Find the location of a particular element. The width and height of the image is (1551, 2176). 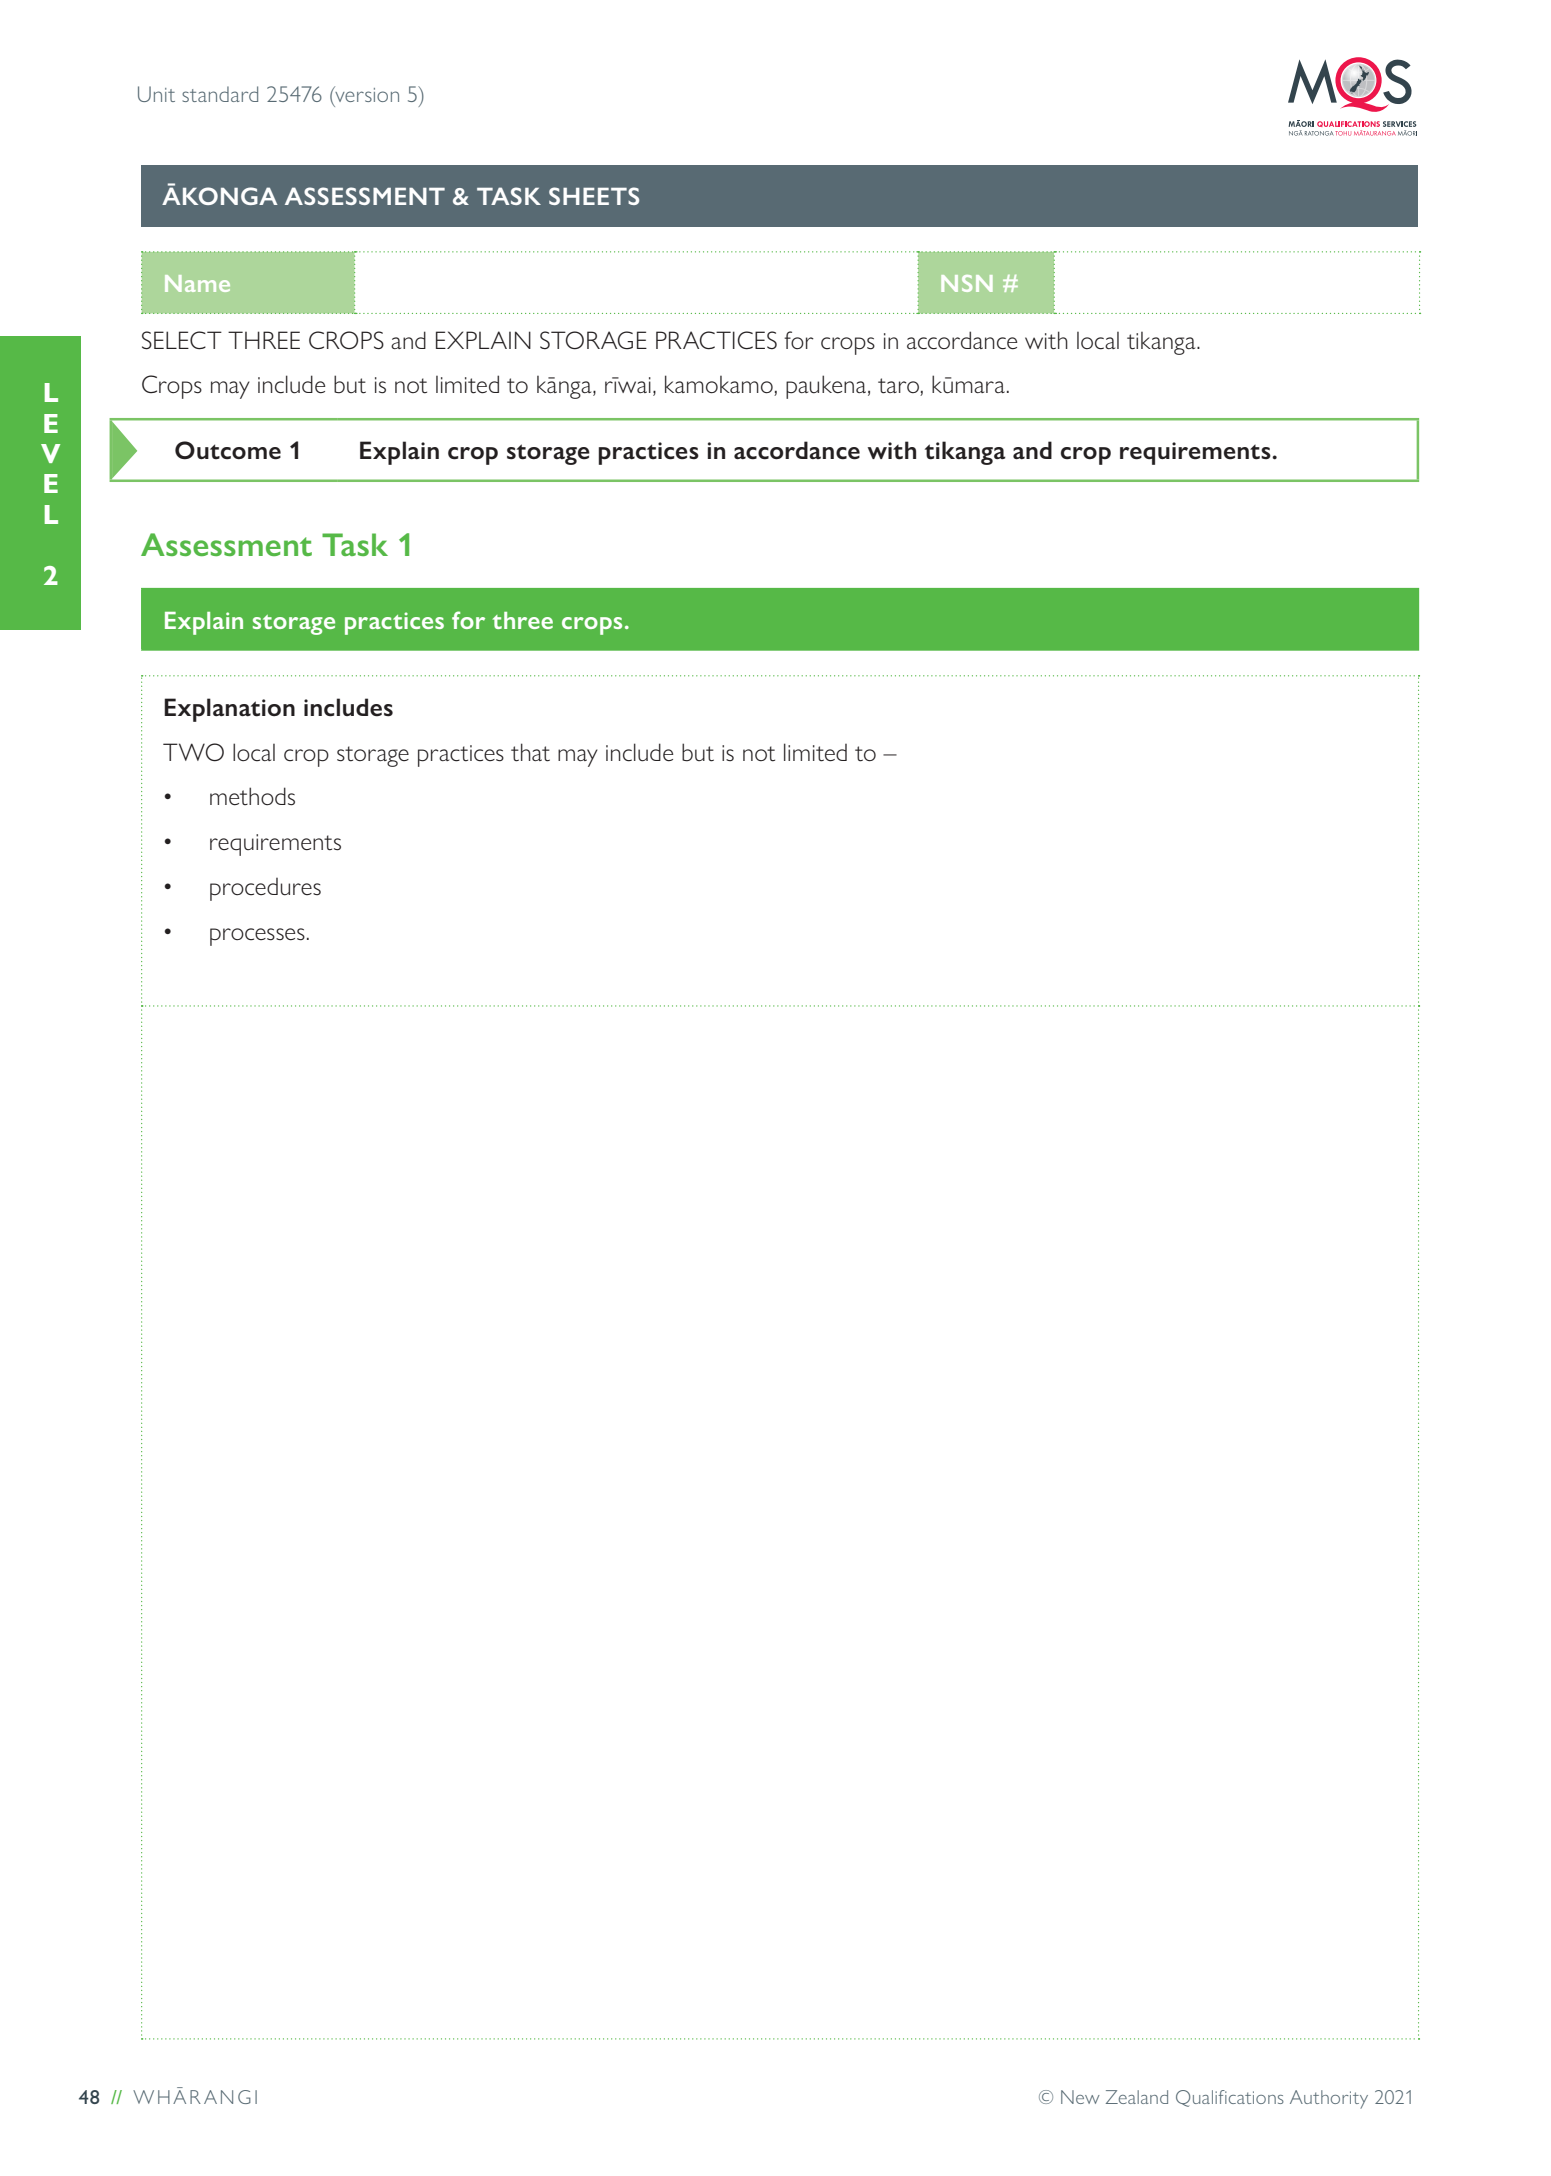

NSN is located at coordinates (967, 283).
